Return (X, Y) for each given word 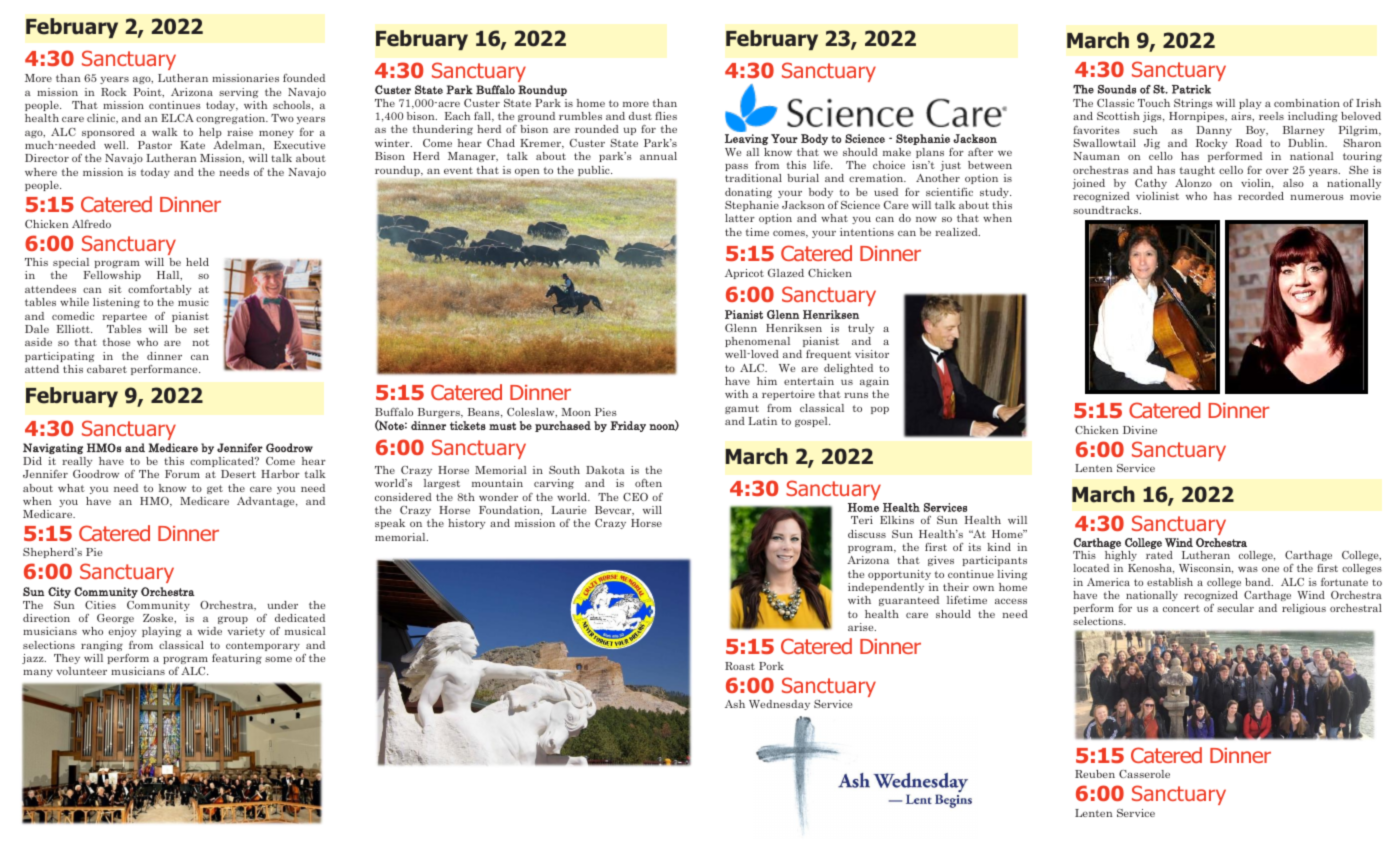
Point (148, 92)
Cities (100, 605)
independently (886, 588)
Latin (762, 421)
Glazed (786, 273)
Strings (1193, 104)
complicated (223, 462)
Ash (735, 704)
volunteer (82, 671)
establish (1170, 582)
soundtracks (1107, 210)
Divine (1140, 430)
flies (666, 116)
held (197, 262)
